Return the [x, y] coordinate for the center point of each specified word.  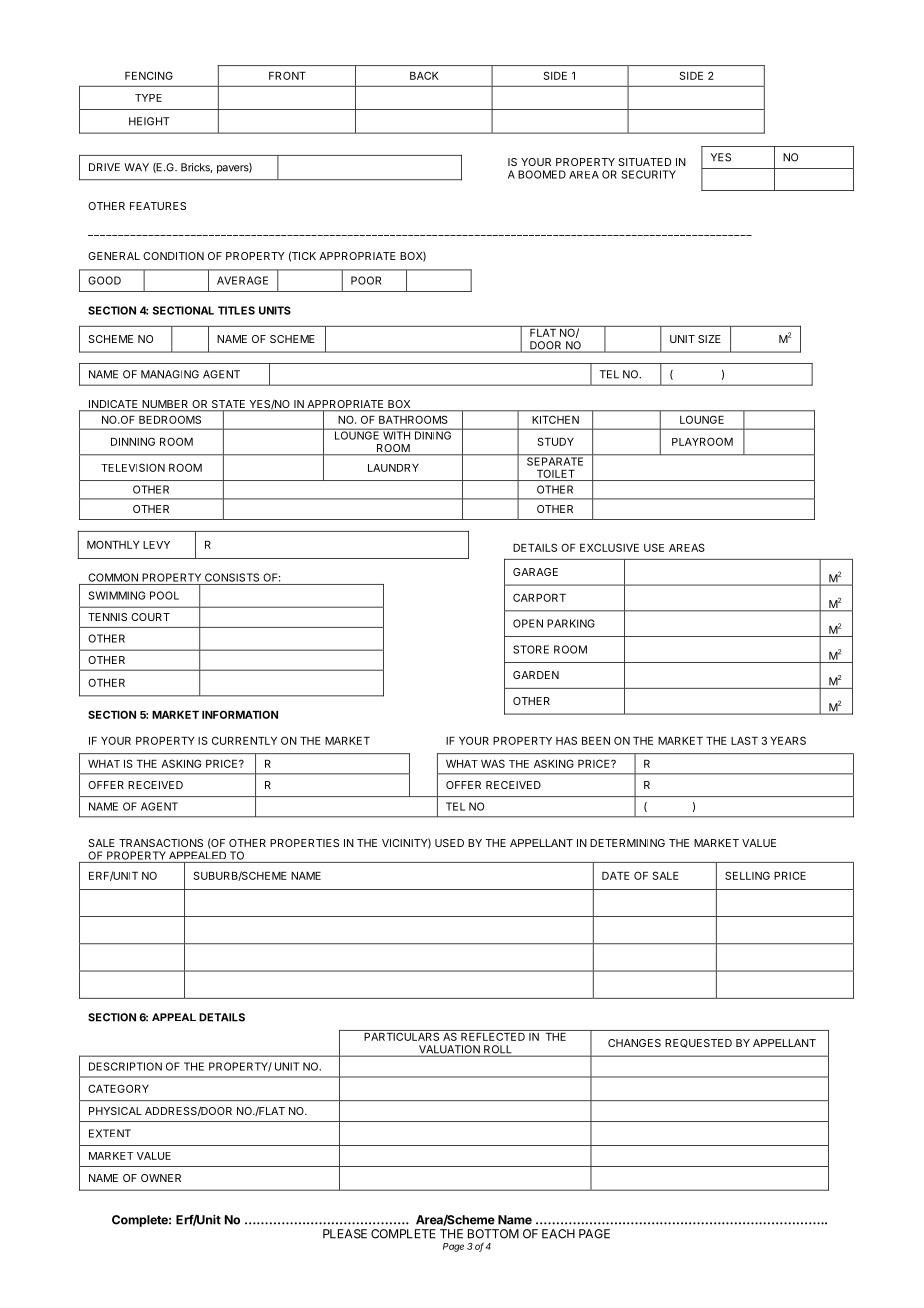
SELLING [747, 875]
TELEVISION [133, 467]
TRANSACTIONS [161, 843]
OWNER [161, 1178]
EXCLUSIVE [609, 547]
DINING [433, 434]
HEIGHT [149, 121]
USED [449, 843]
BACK [424, 75]
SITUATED [644, 162]
